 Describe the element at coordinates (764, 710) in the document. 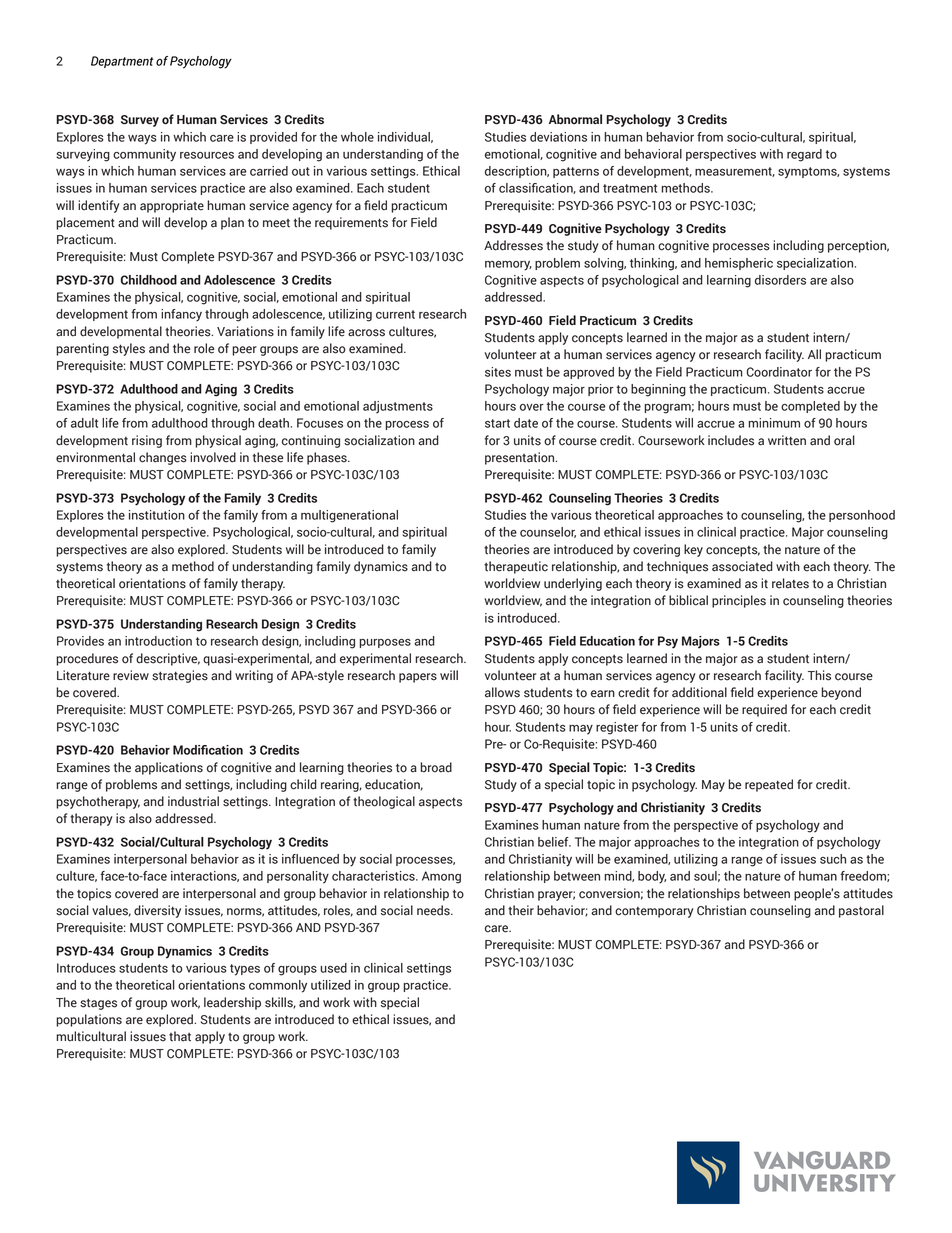

I see `required` at that location.
